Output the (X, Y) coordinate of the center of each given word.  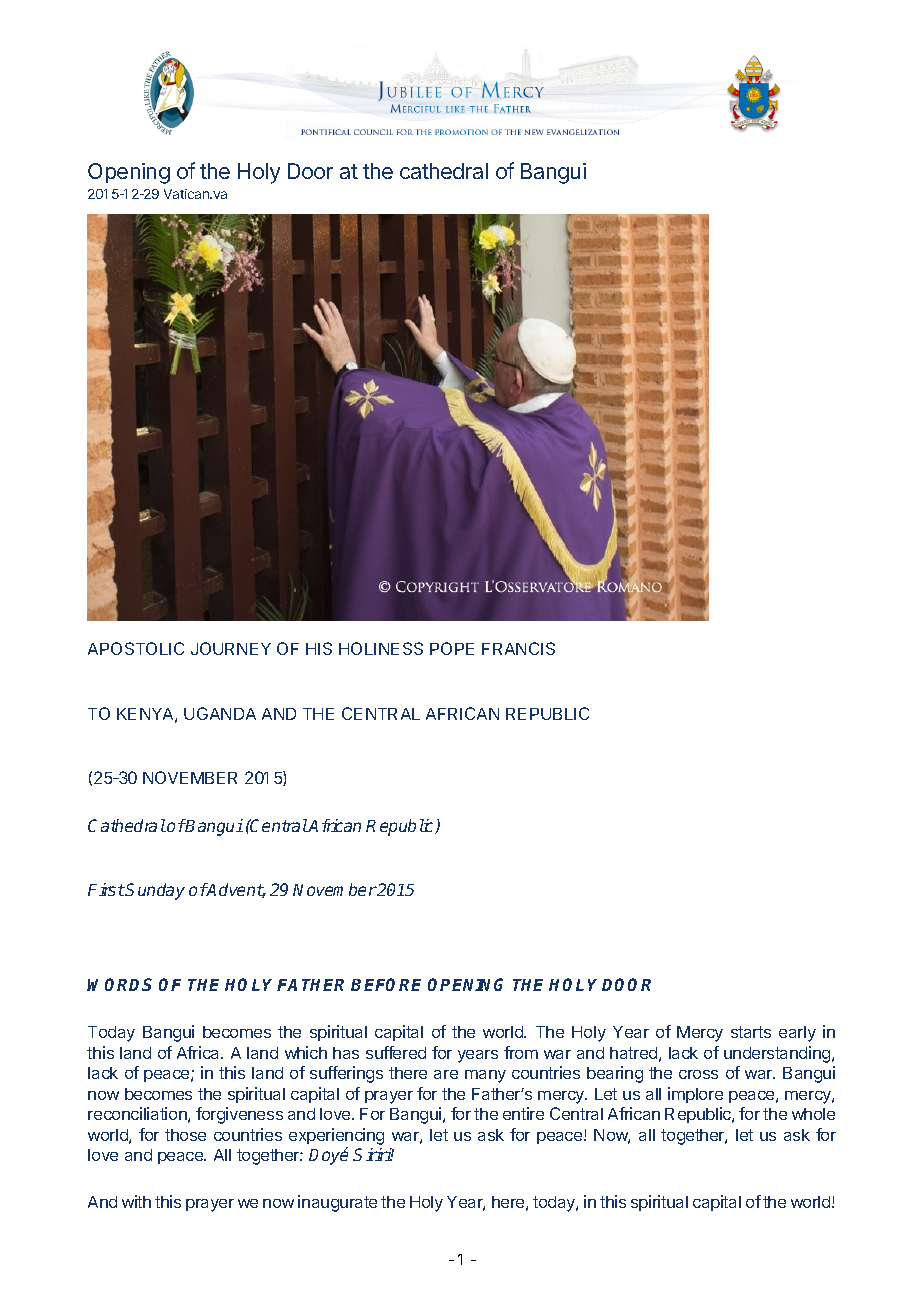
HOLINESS (381, 648)
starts (751, 1032)
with (136, 1201)
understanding (778, 1054)
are (446, 1074)
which (306, 1052)
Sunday (155, 891)
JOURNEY (231, 648)
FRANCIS (518, 648)
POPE (452, 648)
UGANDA (220, 713)
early (797, 1034)
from (521, 1052)
